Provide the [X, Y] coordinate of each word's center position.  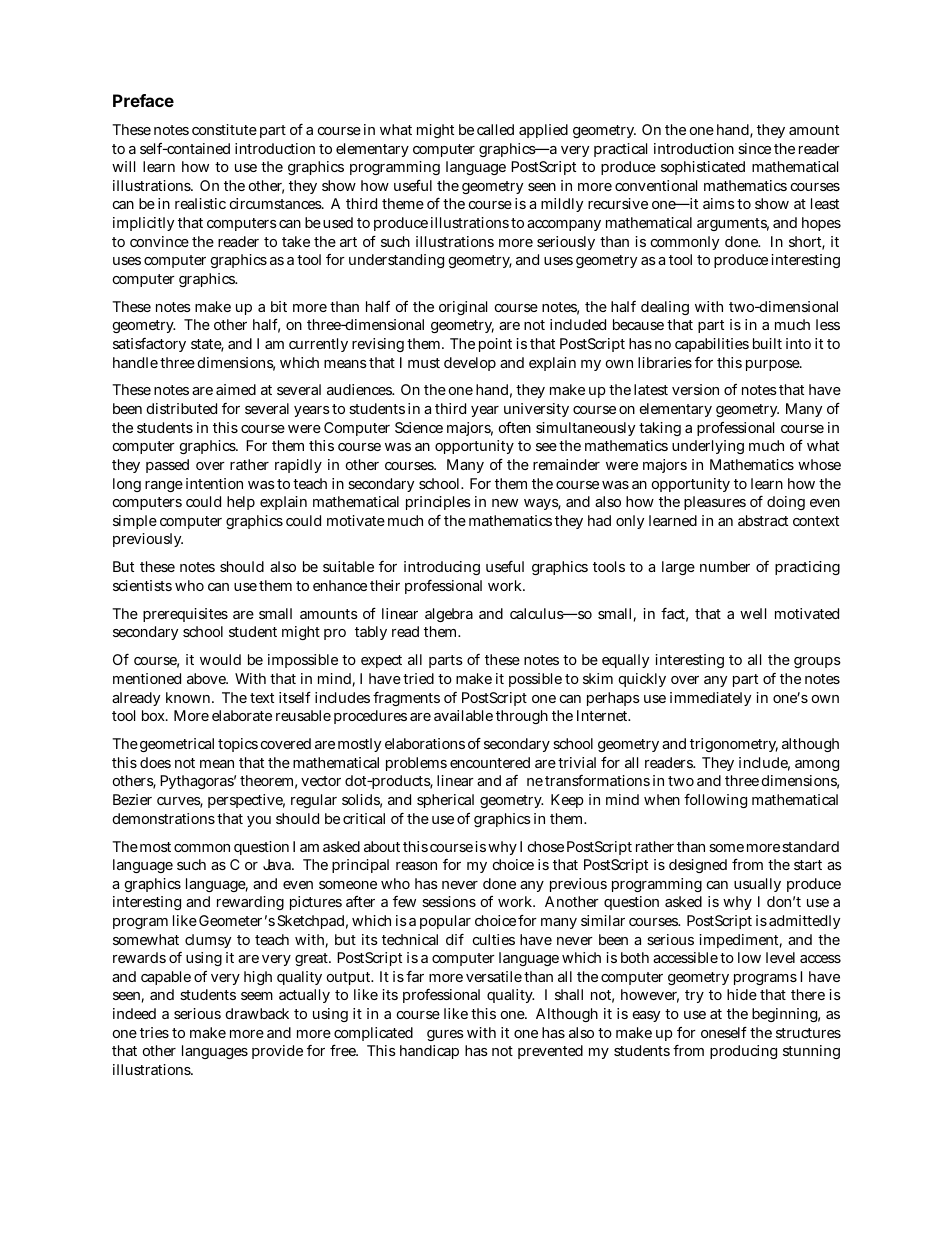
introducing [442, 568]
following [715, 801]
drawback [257, 1013]
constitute [224, 129]
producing [743, 1052]
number [725, 566]
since [754, 148]
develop [470, 364]
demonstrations [164, 818]
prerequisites [185, 615]
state [207, 345]
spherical [445, 801]
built [767, 343]
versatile [494, 976]
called [495, 129]
